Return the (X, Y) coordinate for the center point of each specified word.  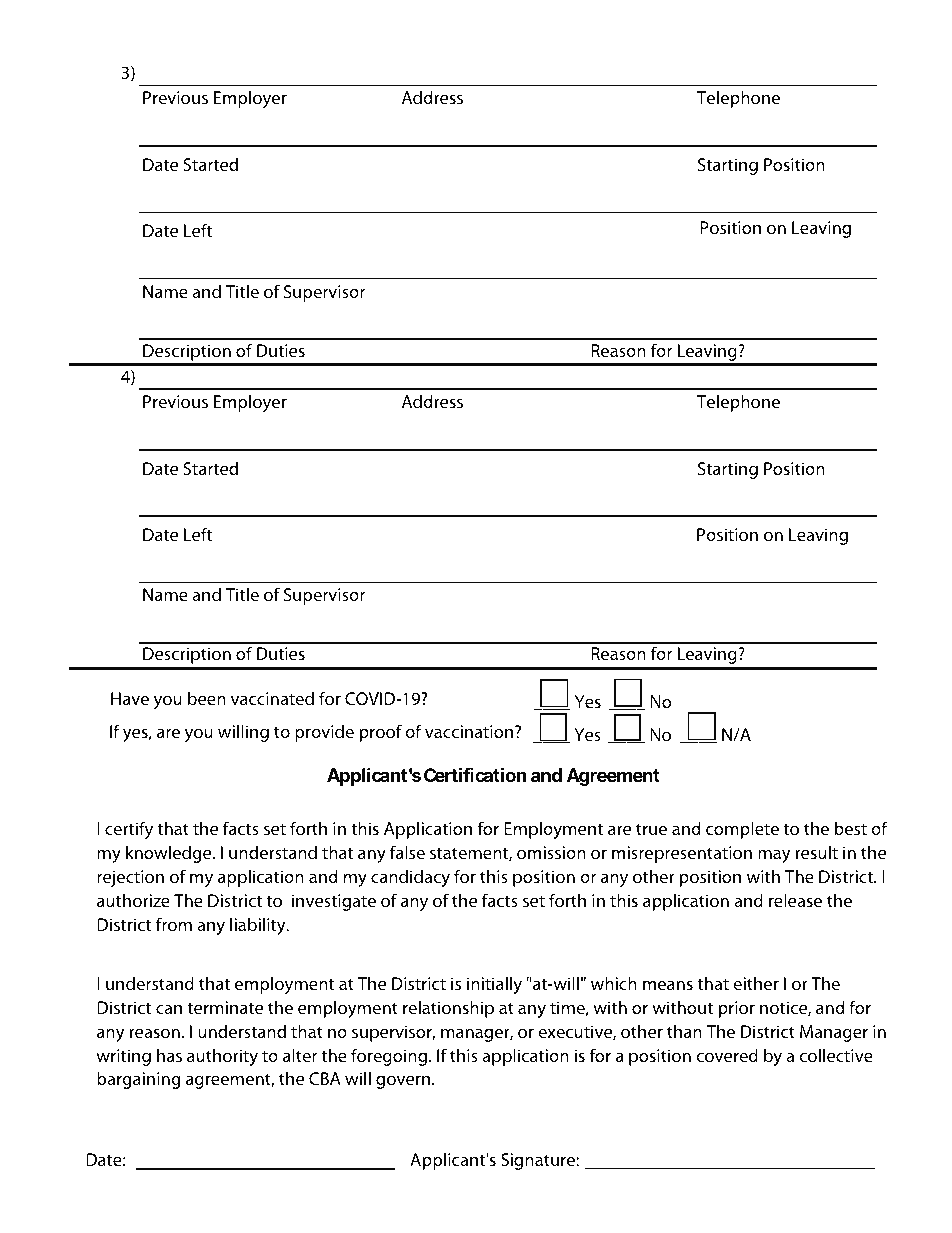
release (795, 900)
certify (129, 830)
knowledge (170, 854)
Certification (475, 774)
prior (737, 1009)
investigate (334, 902)
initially (494, 985)
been (207, 698)
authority (222, 1057)
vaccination (470, 731)
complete (742, 830)
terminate (225, 1007)
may (774, 856)
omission (551, 852)
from (174, 924)
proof (381, 733)
